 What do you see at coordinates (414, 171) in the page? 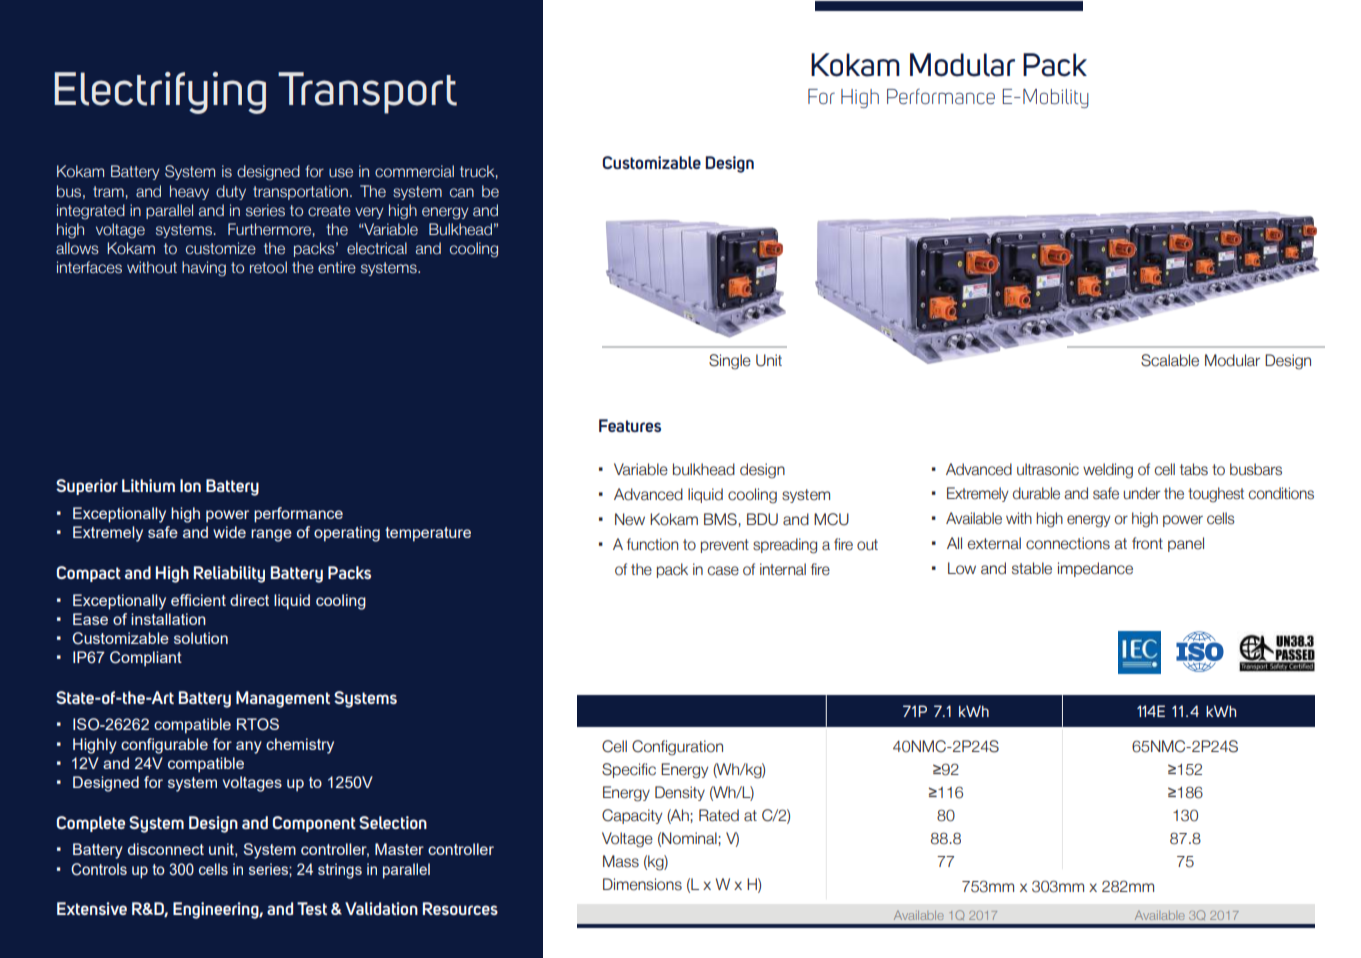
I see `commercial` at bounding box center [414, 171].
